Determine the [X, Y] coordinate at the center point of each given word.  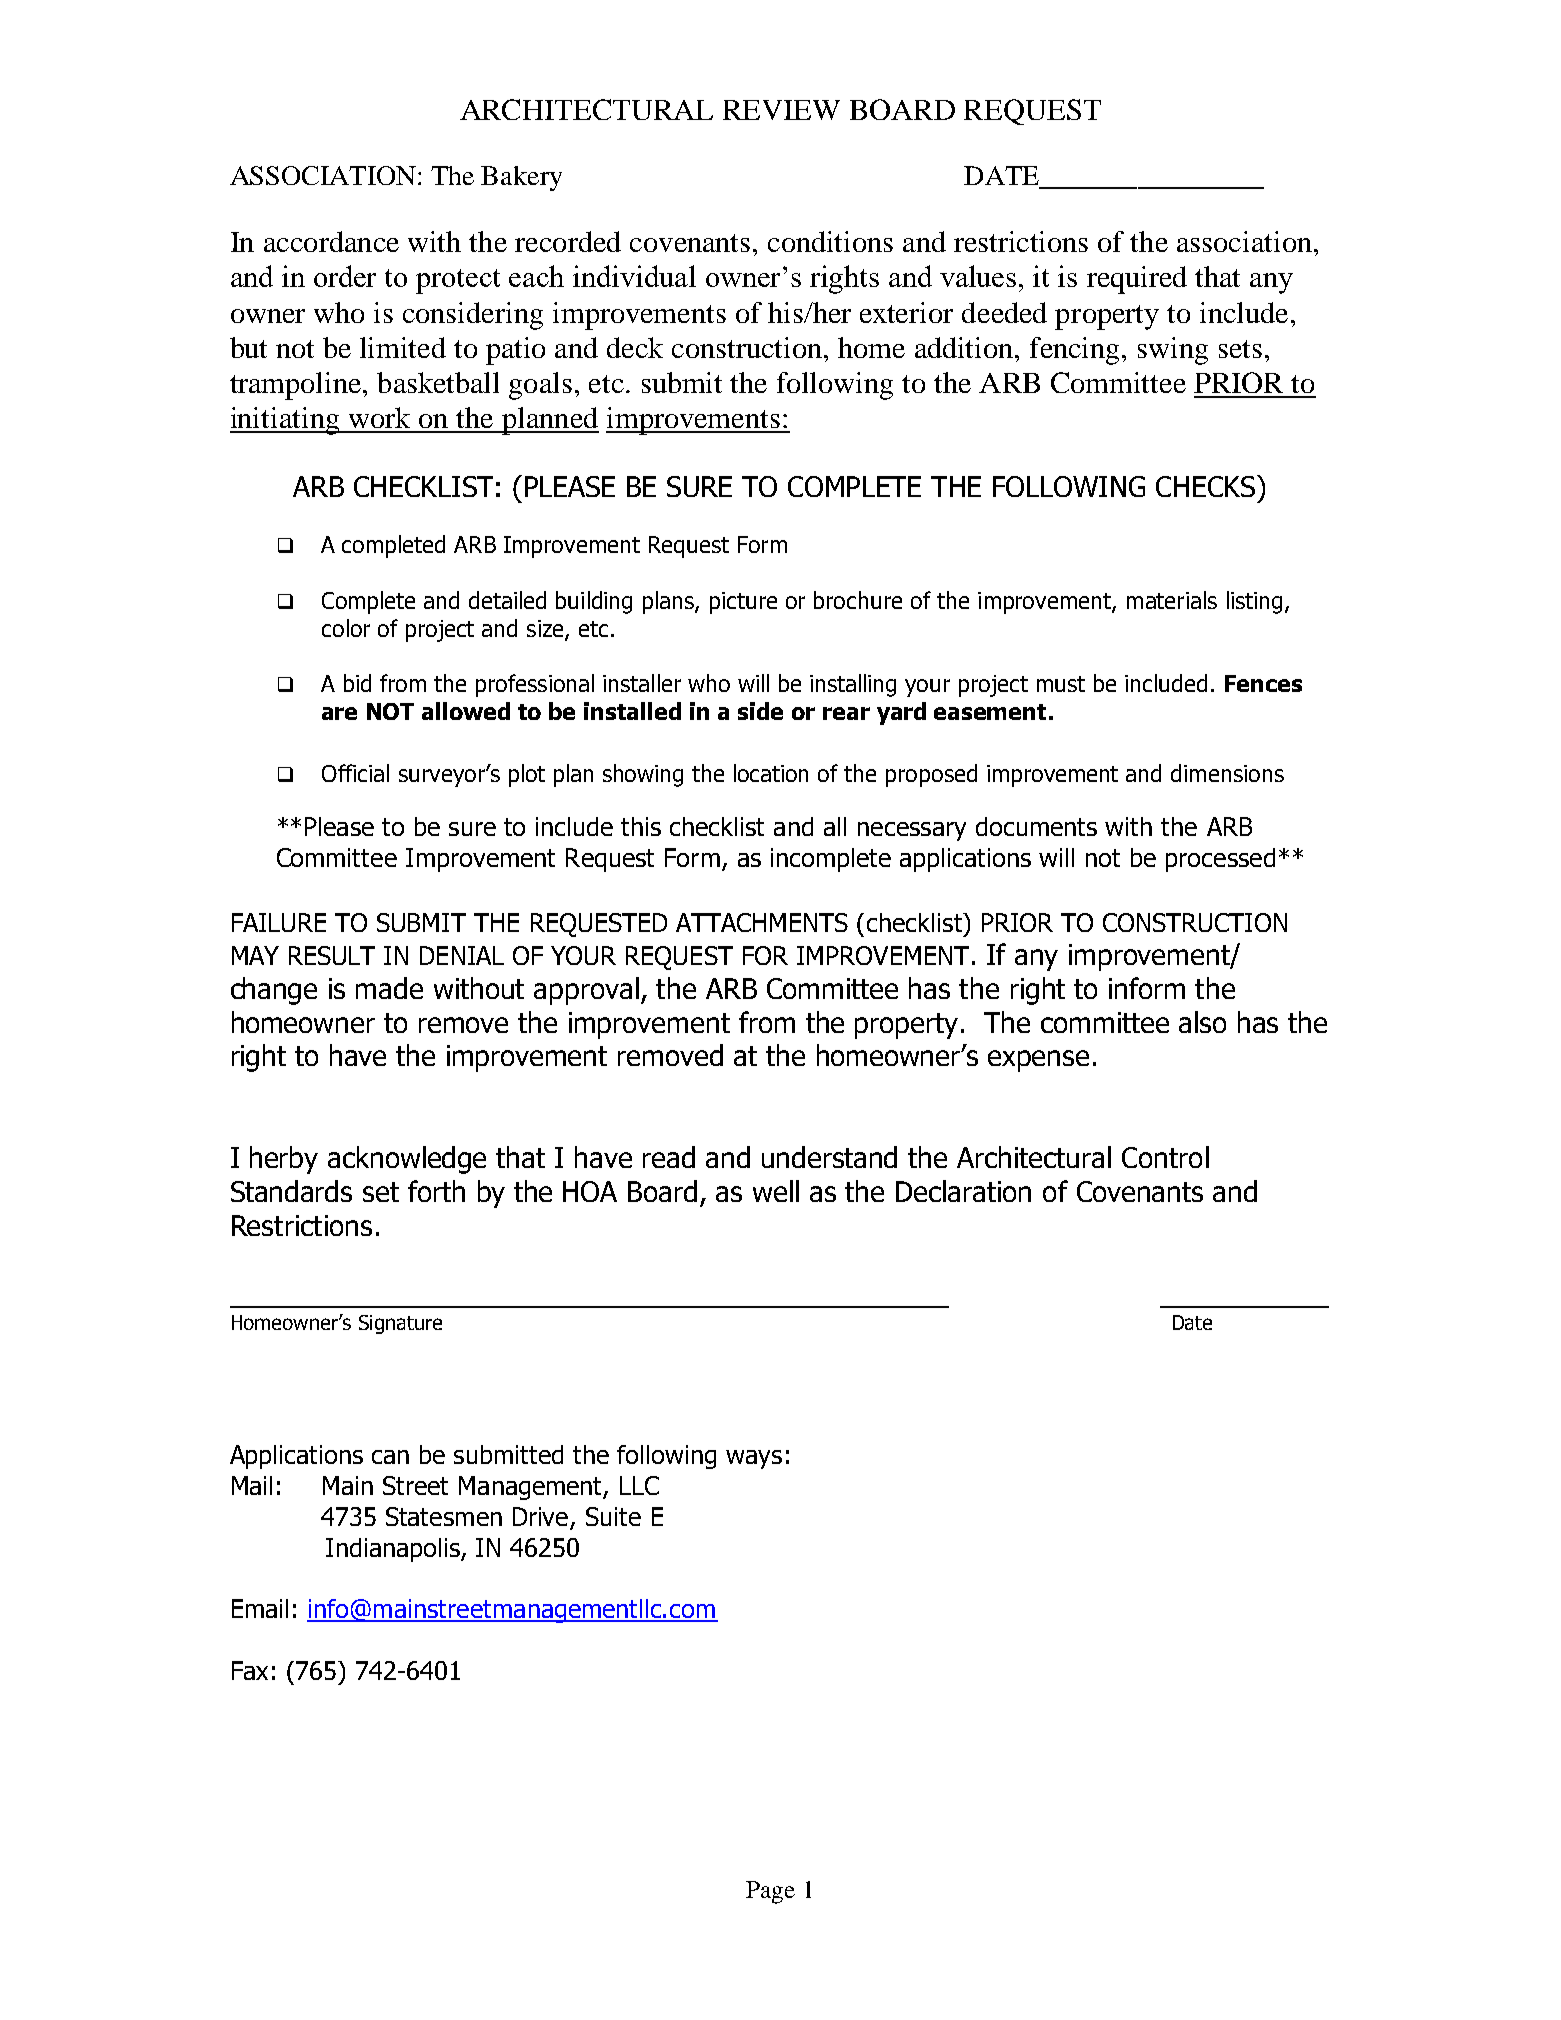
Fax [250, 1670]
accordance [331, 241]
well [776, 1191]
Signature [400, 1324]
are [339, 713]
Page [770, 1892]
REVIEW [781, 110]
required [1137, 280]
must [1061, 684]
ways [754, 1459]
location [771, 773]
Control [1165, 1157]
